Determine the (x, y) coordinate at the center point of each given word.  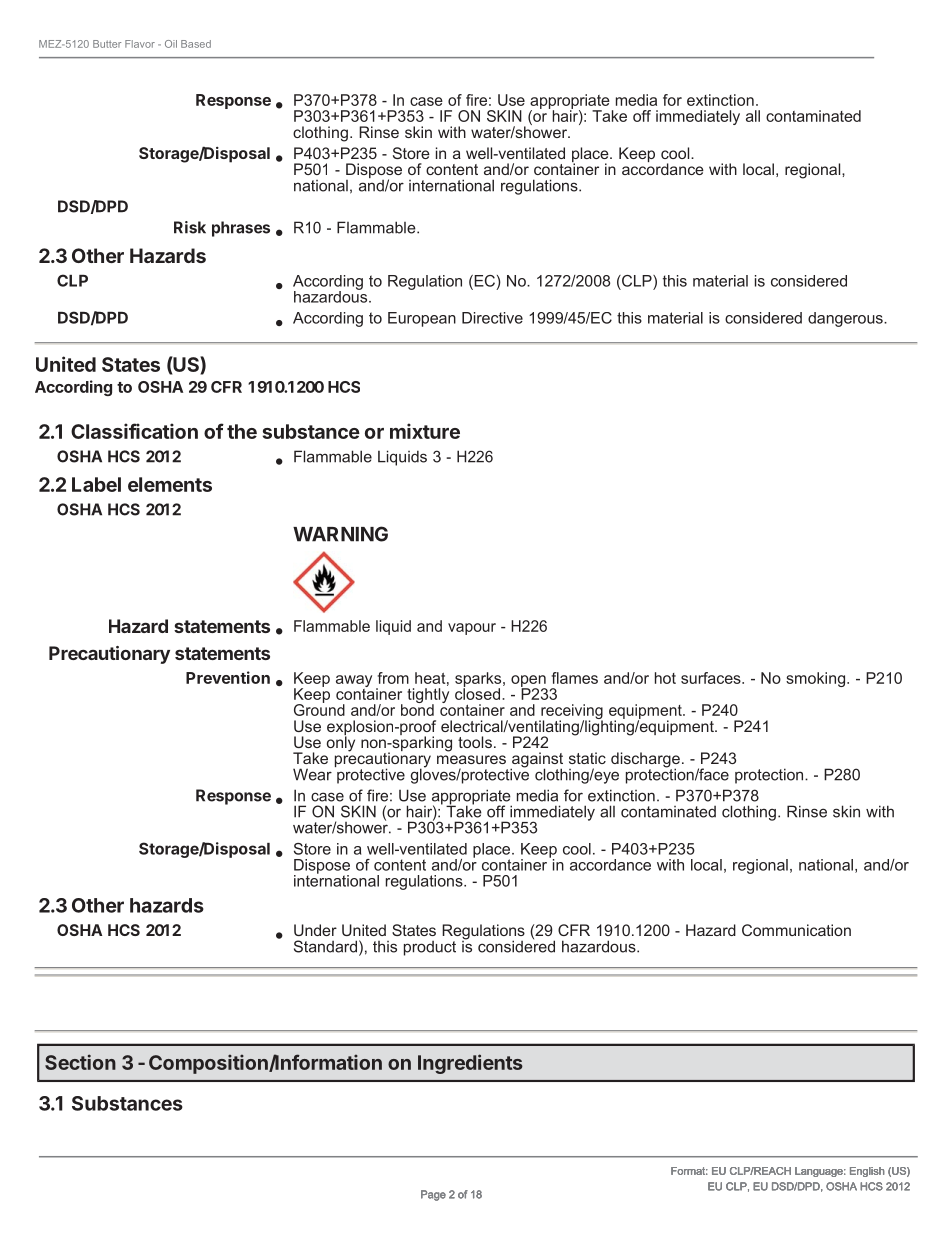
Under (315, 930)
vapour (472, 629)
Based (196, 44)
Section (80, 1062)
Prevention (228, 677)
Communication (796, 930)
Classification (134, 431)
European (422, 319)
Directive (492, 318)
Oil (171, 44)
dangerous (846, 319)
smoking (815, 679)
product (430, 948)
